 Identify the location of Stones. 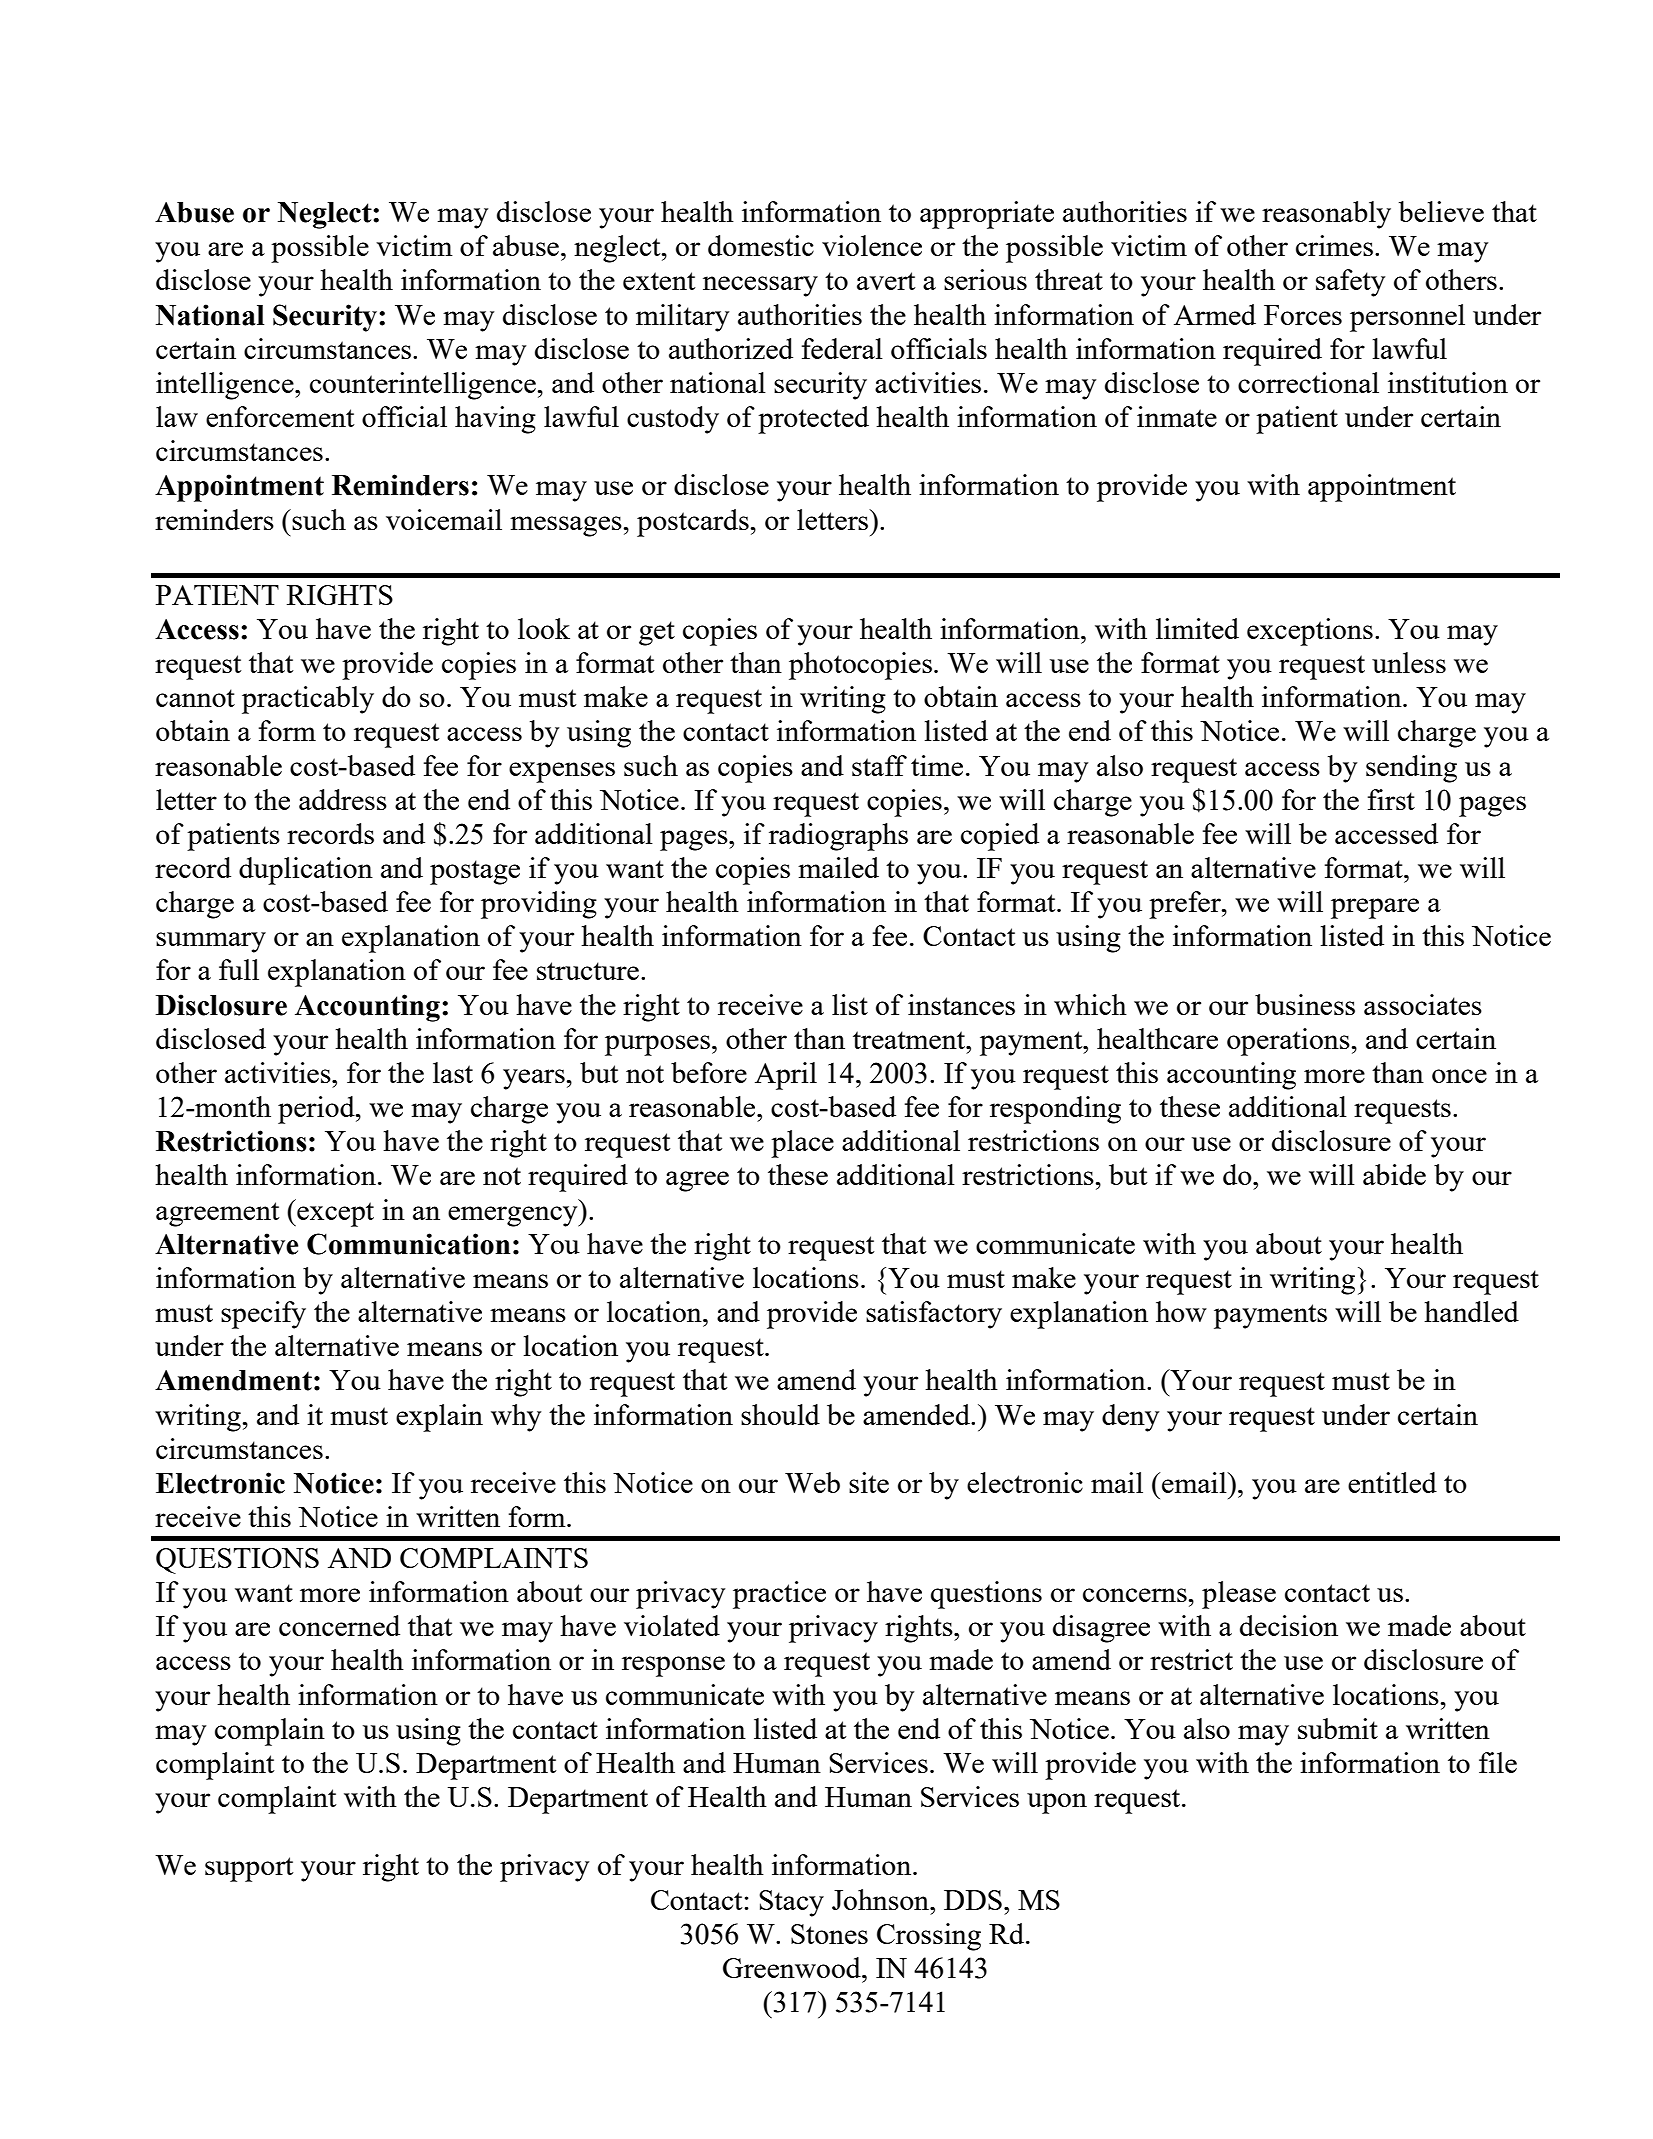
(829, 1934).
